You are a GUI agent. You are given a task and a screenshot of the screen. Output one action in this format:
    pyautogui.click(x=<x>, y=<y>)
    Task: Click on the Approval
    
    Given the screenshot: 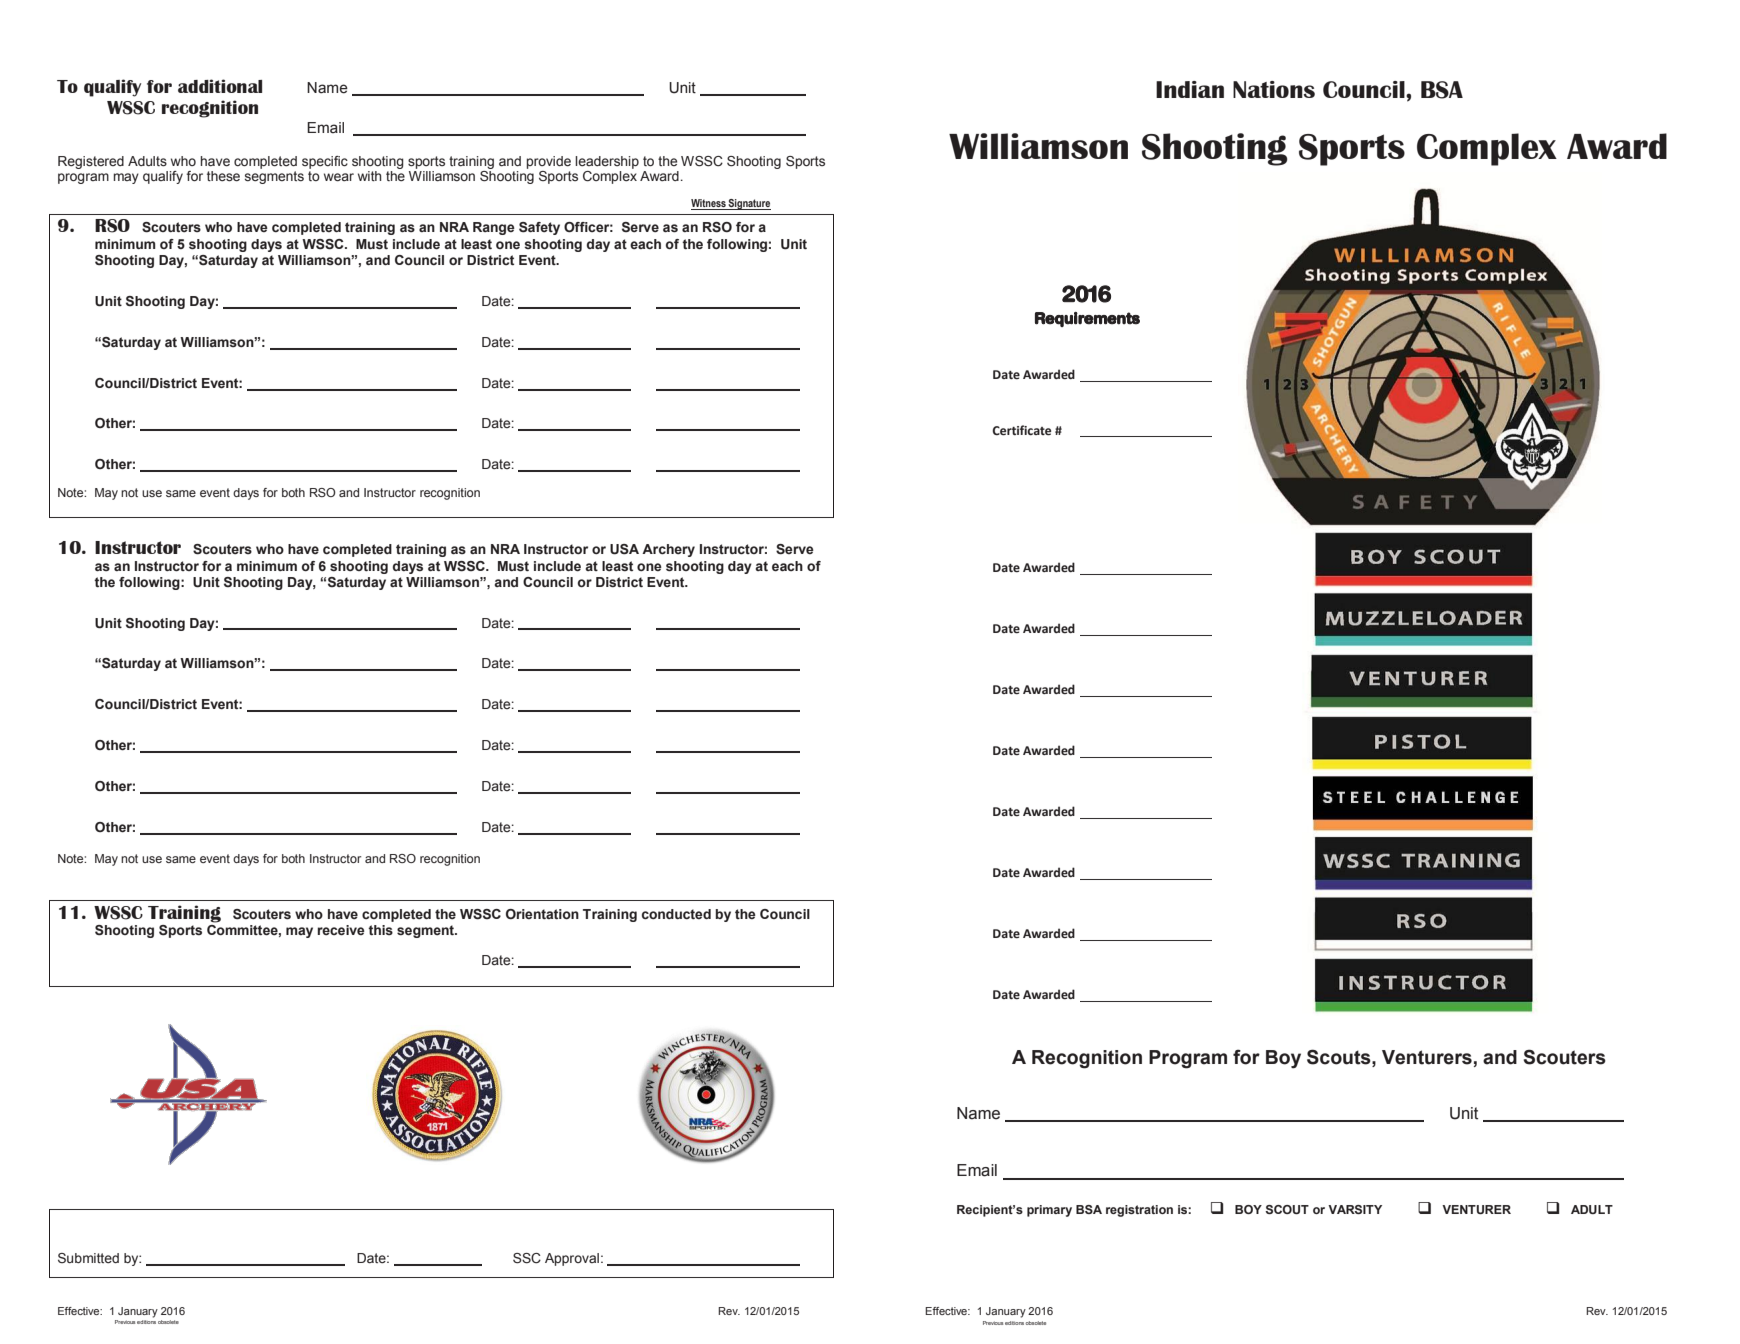 What is the action you would take?
    pyautogui.click(x=572, y=1259)
